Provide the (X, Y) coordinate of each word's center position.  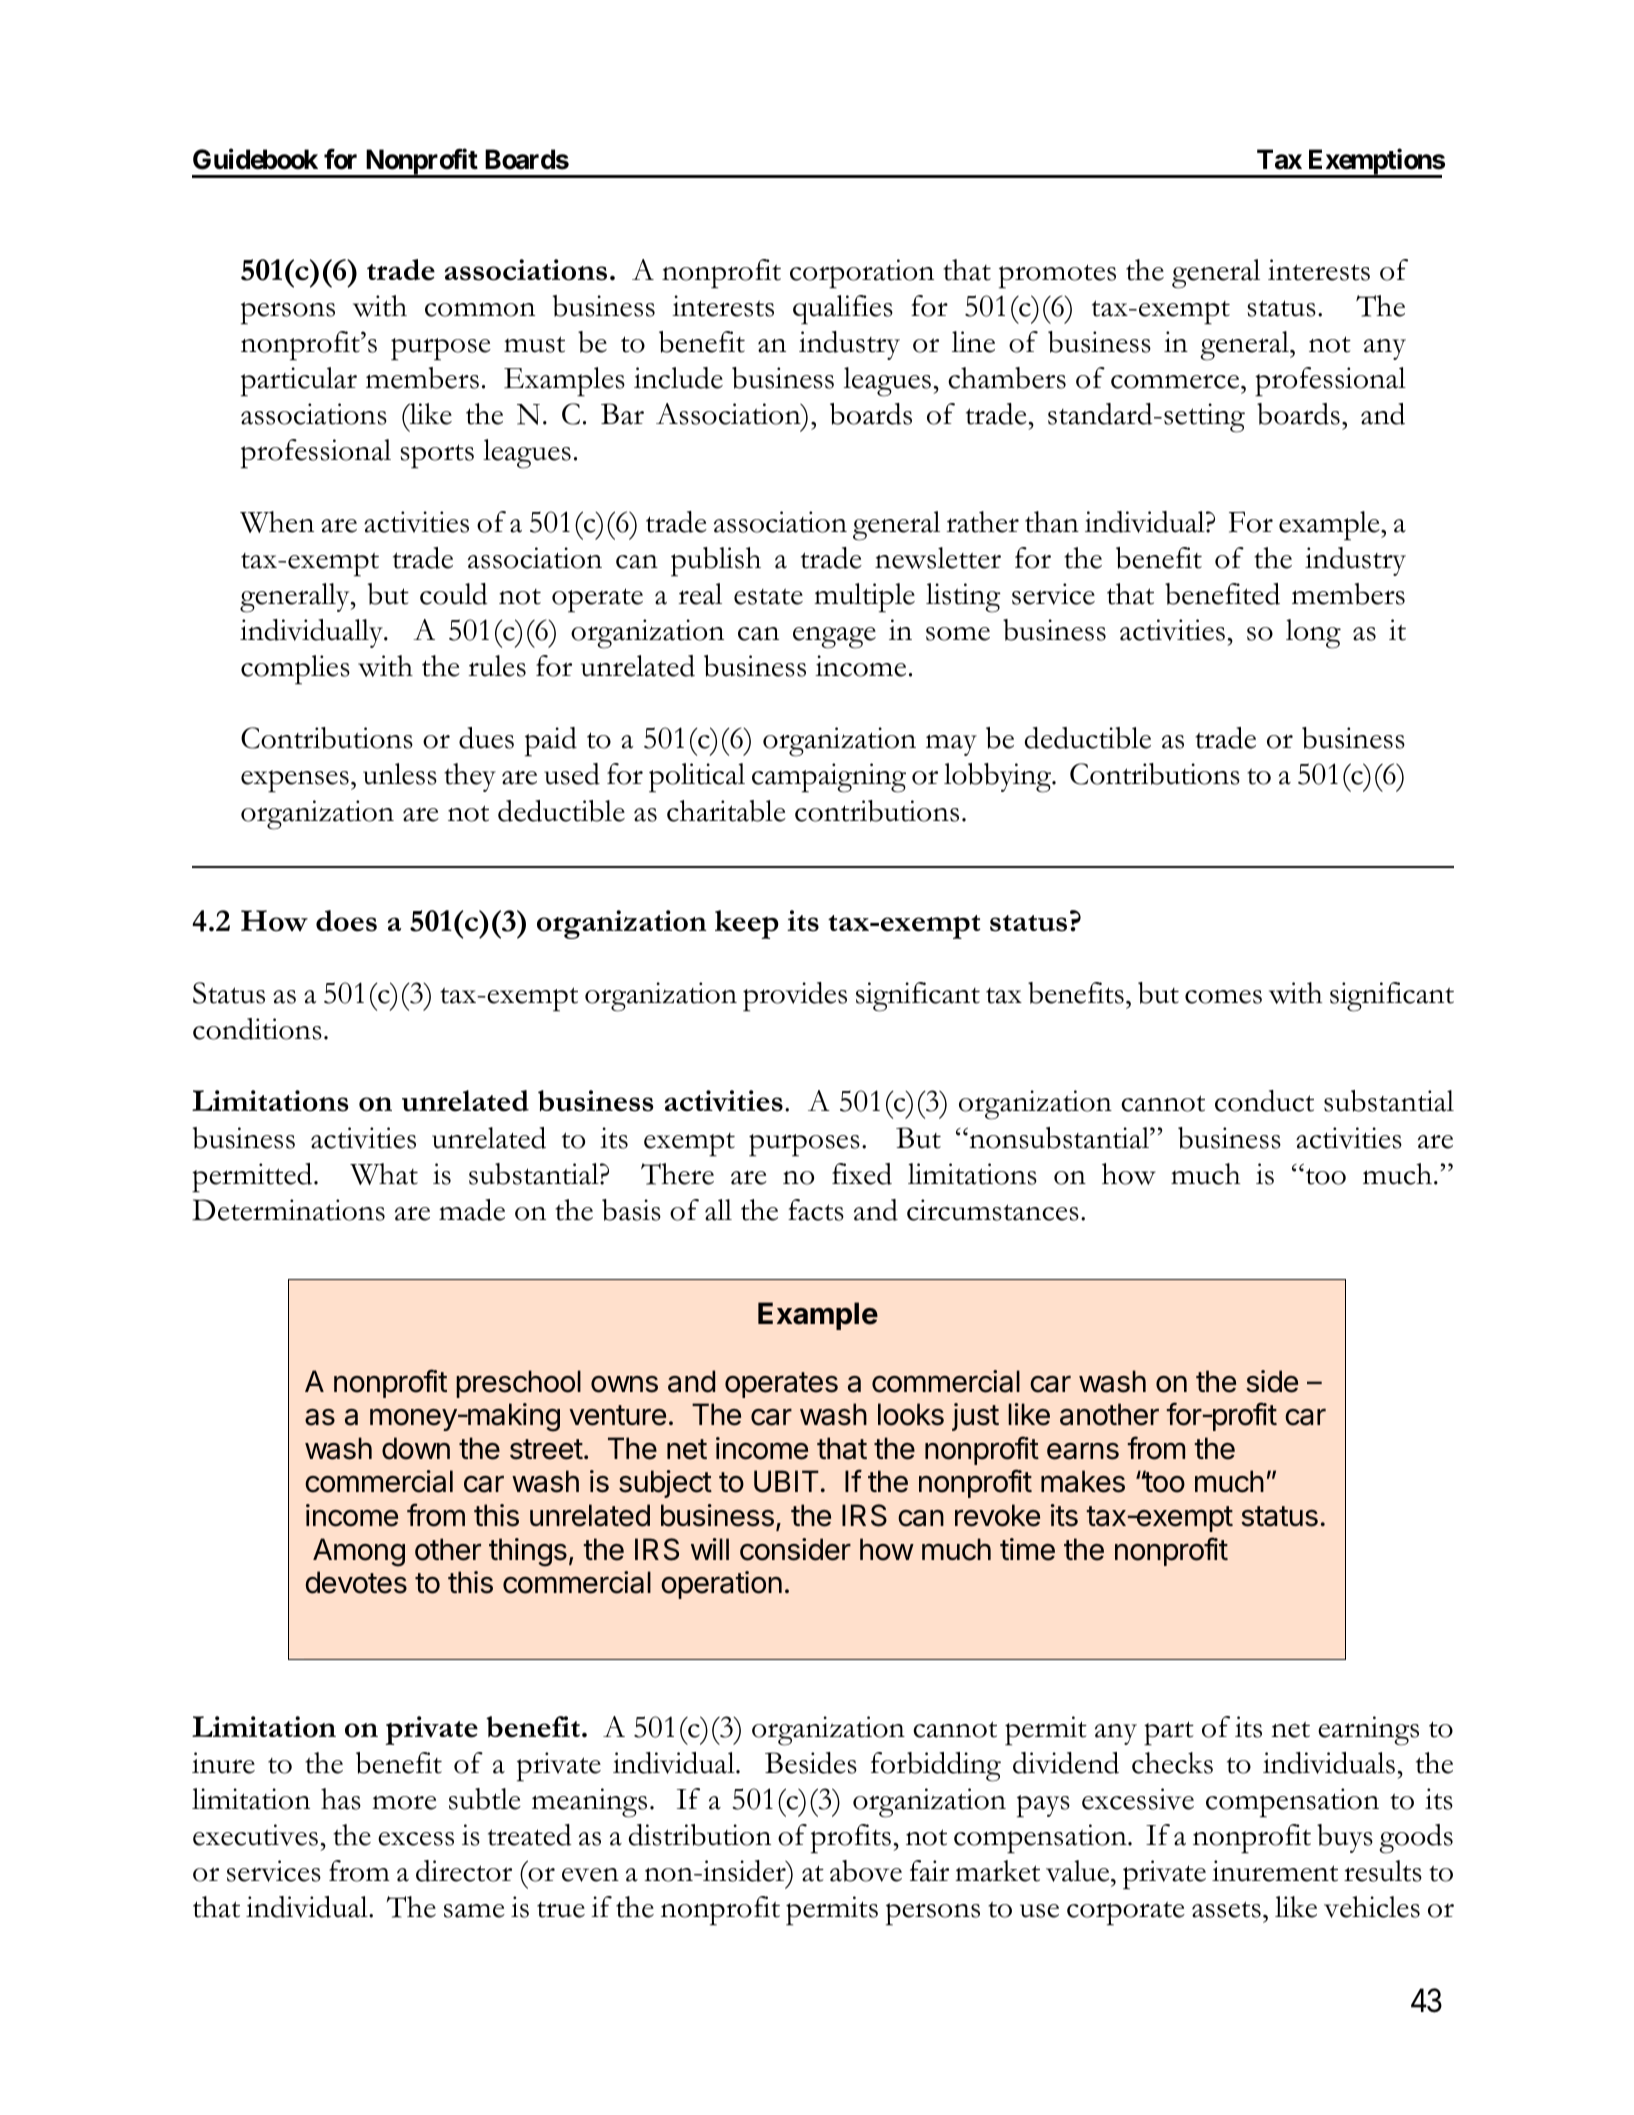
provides (795, 997)
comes (1223, 997)
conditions (257, 1029)
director (464, 1871)
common (480, 309)
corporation (862, 274)
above (866, 1871)
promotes (1057, 276)
